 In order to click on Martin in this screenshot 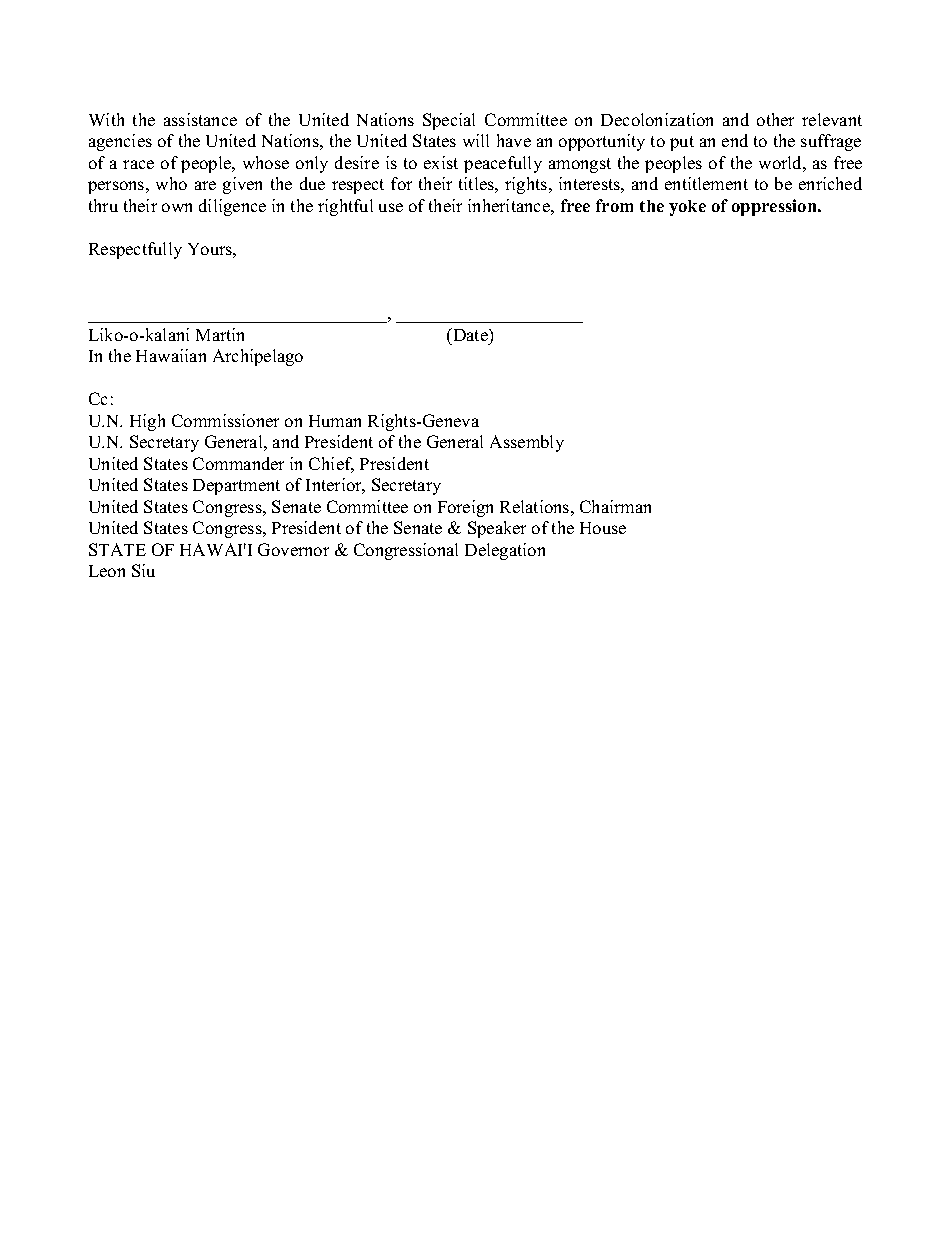, I will do `click(220, 334)`.
